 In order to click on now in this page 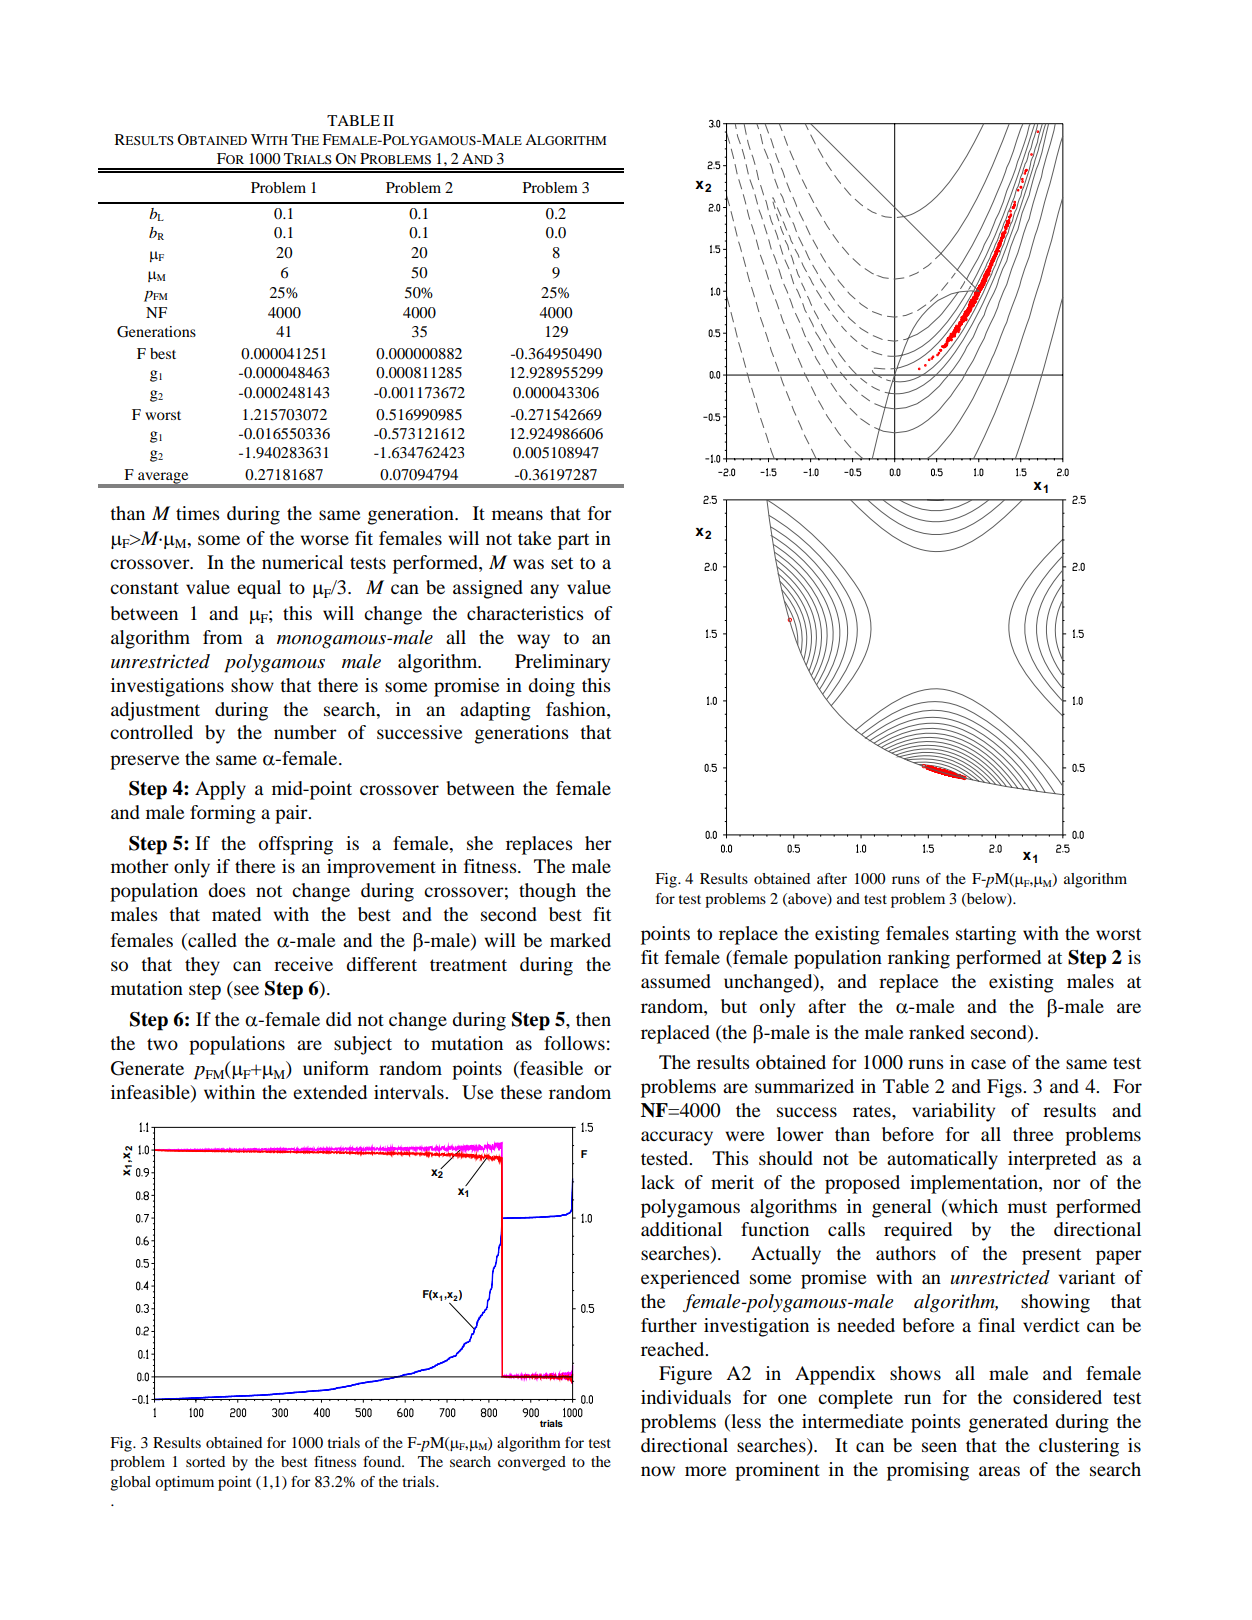, I will do `click(658, 1471)`.
